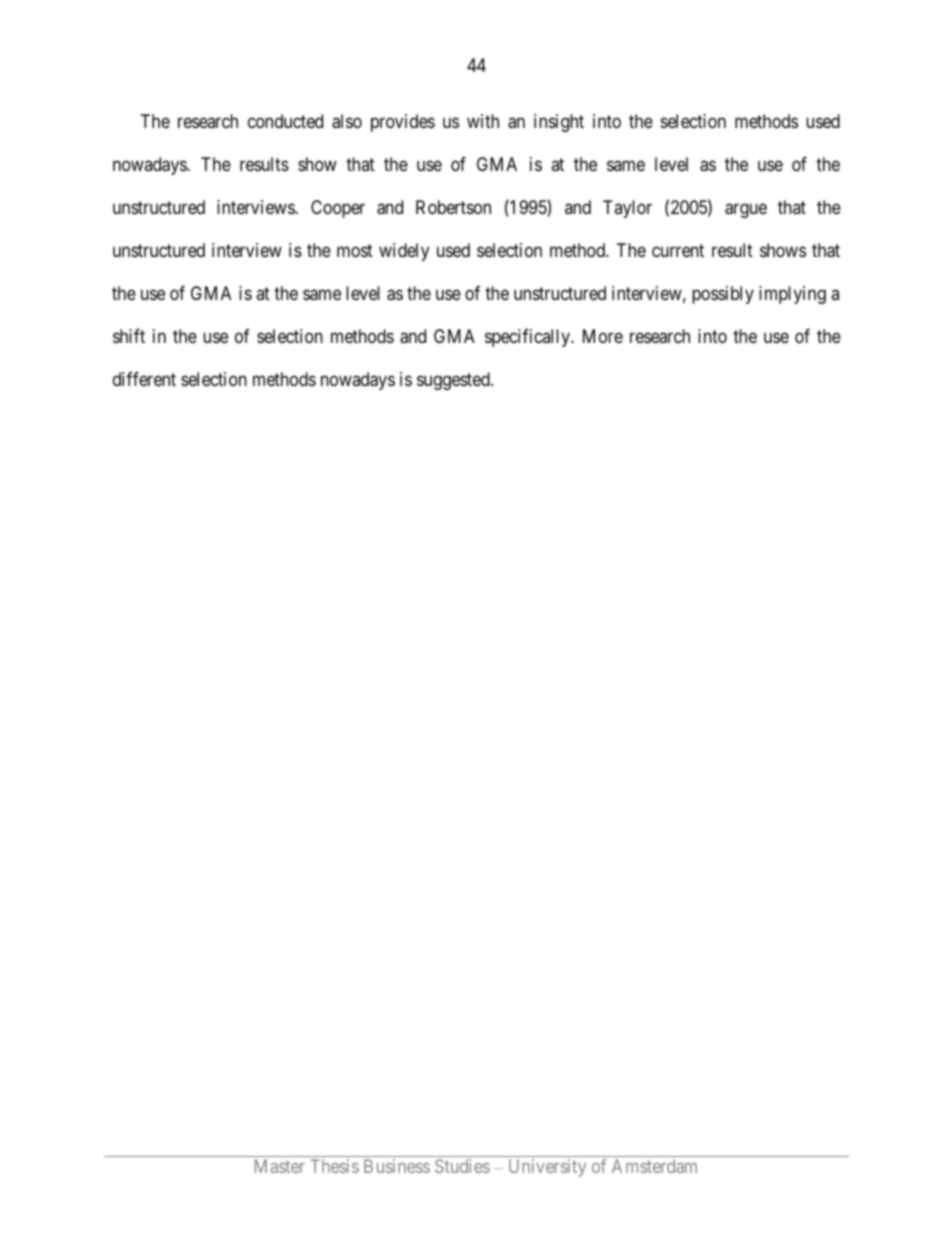  What do you see at coordinates (723, 295) in the page?
I see `possibly` at bounding box center [723, 295].
